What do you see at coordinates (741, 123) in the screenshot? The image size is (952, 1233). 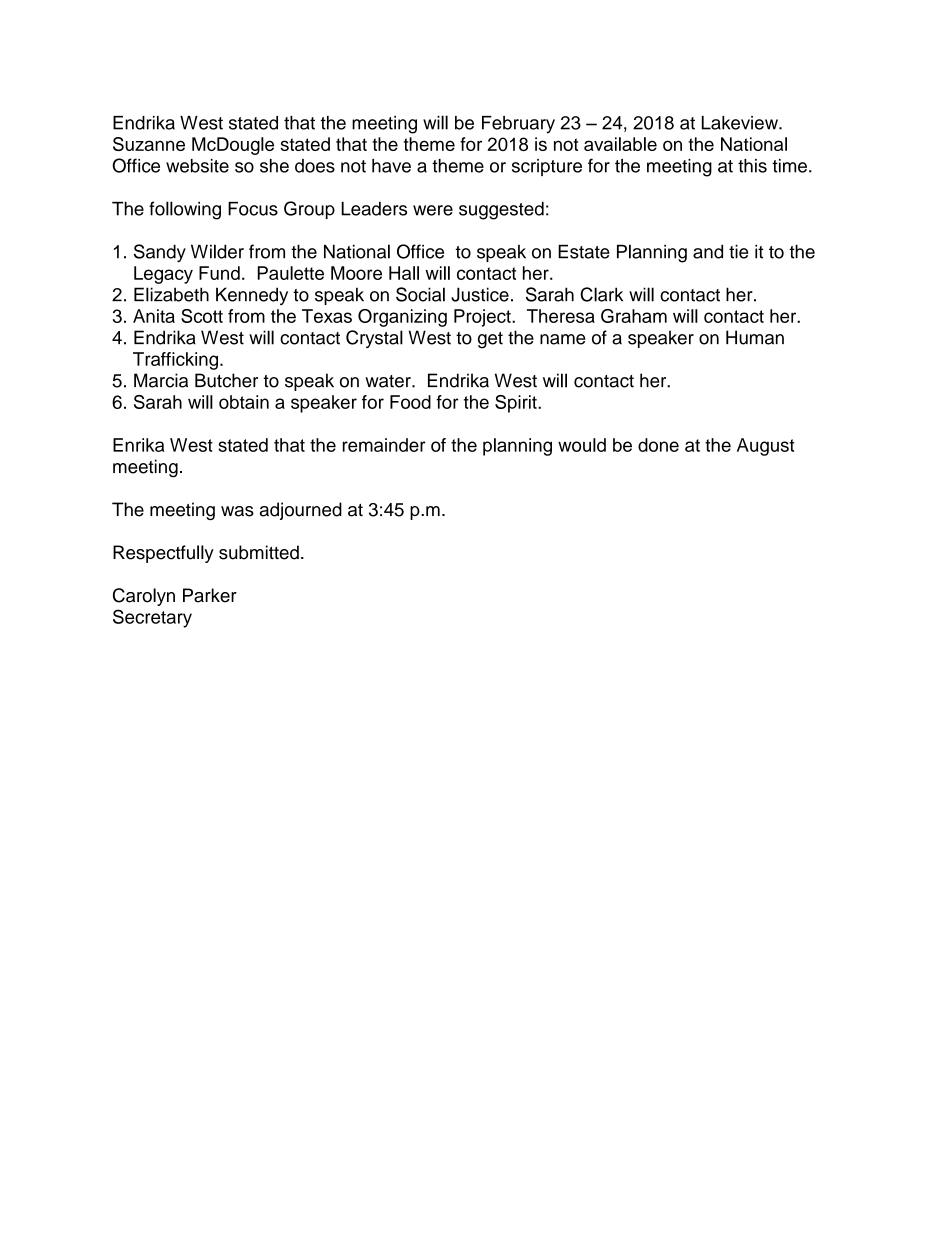 I see `Lakeview` at bounding box center [741, 123].
